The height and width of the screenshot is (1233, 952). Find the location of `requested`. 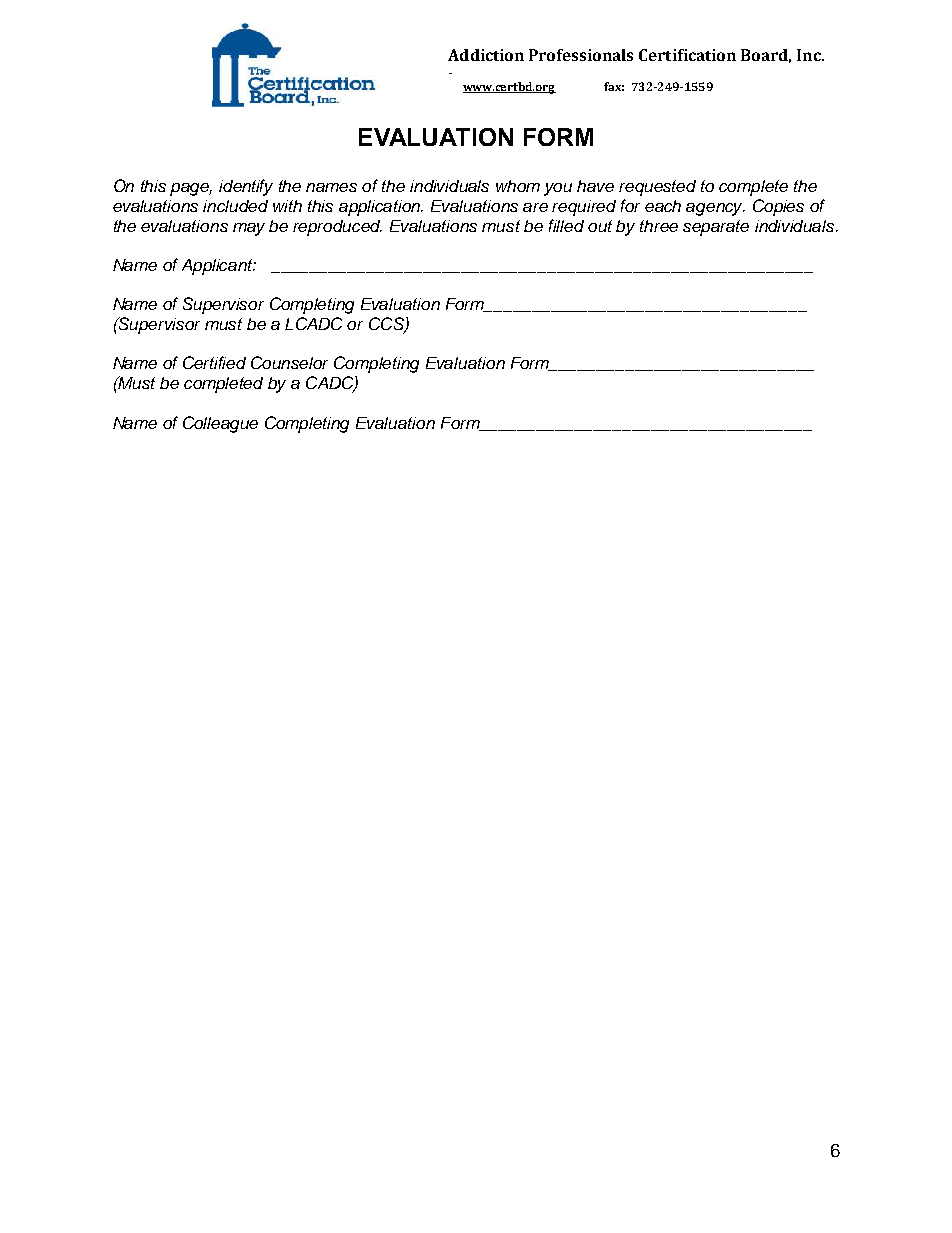

requested is located at coordinates (657, 188).
